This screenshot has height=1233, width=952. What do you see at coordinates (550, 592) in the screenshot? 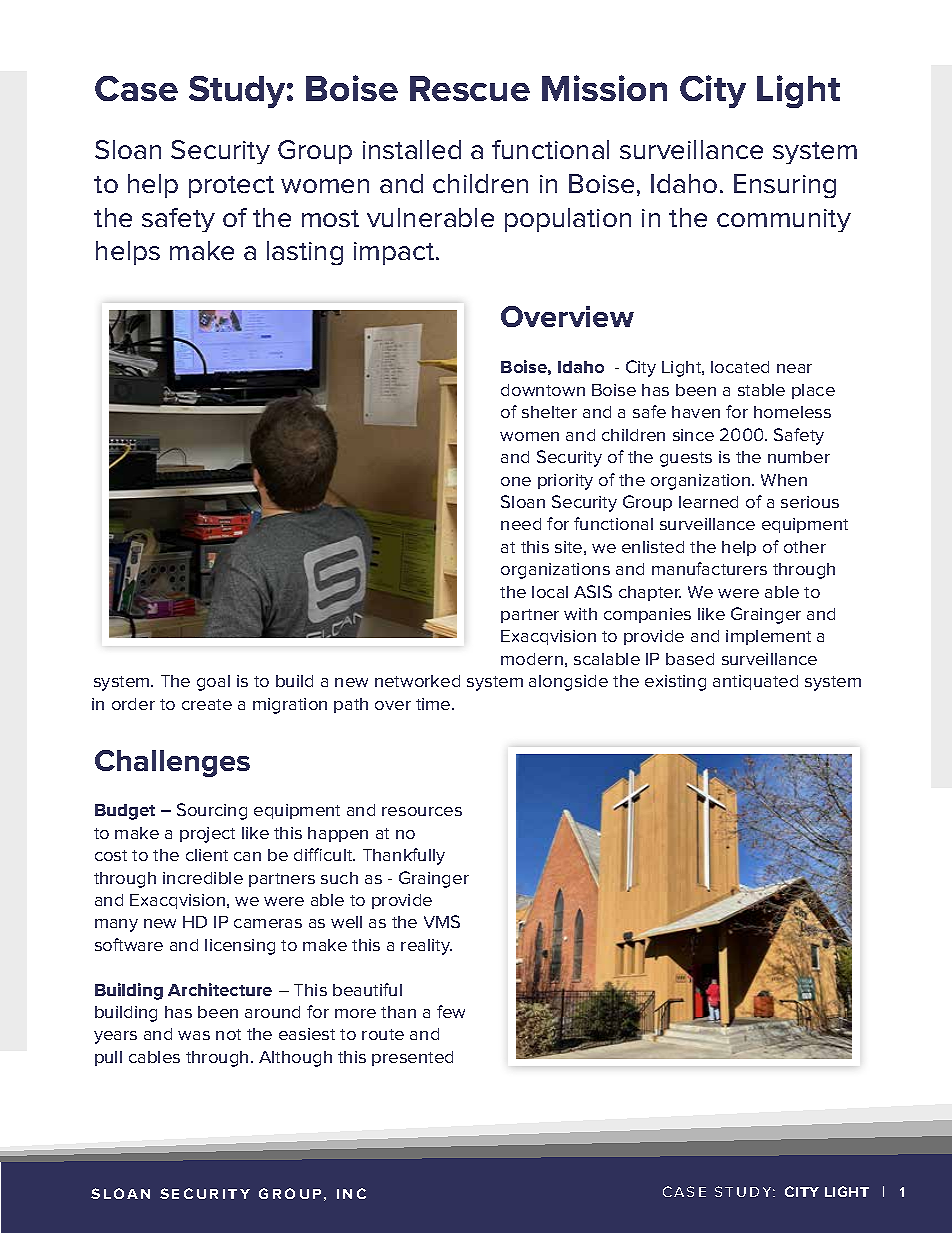
I see `local` at bounding box center [550, 592].
